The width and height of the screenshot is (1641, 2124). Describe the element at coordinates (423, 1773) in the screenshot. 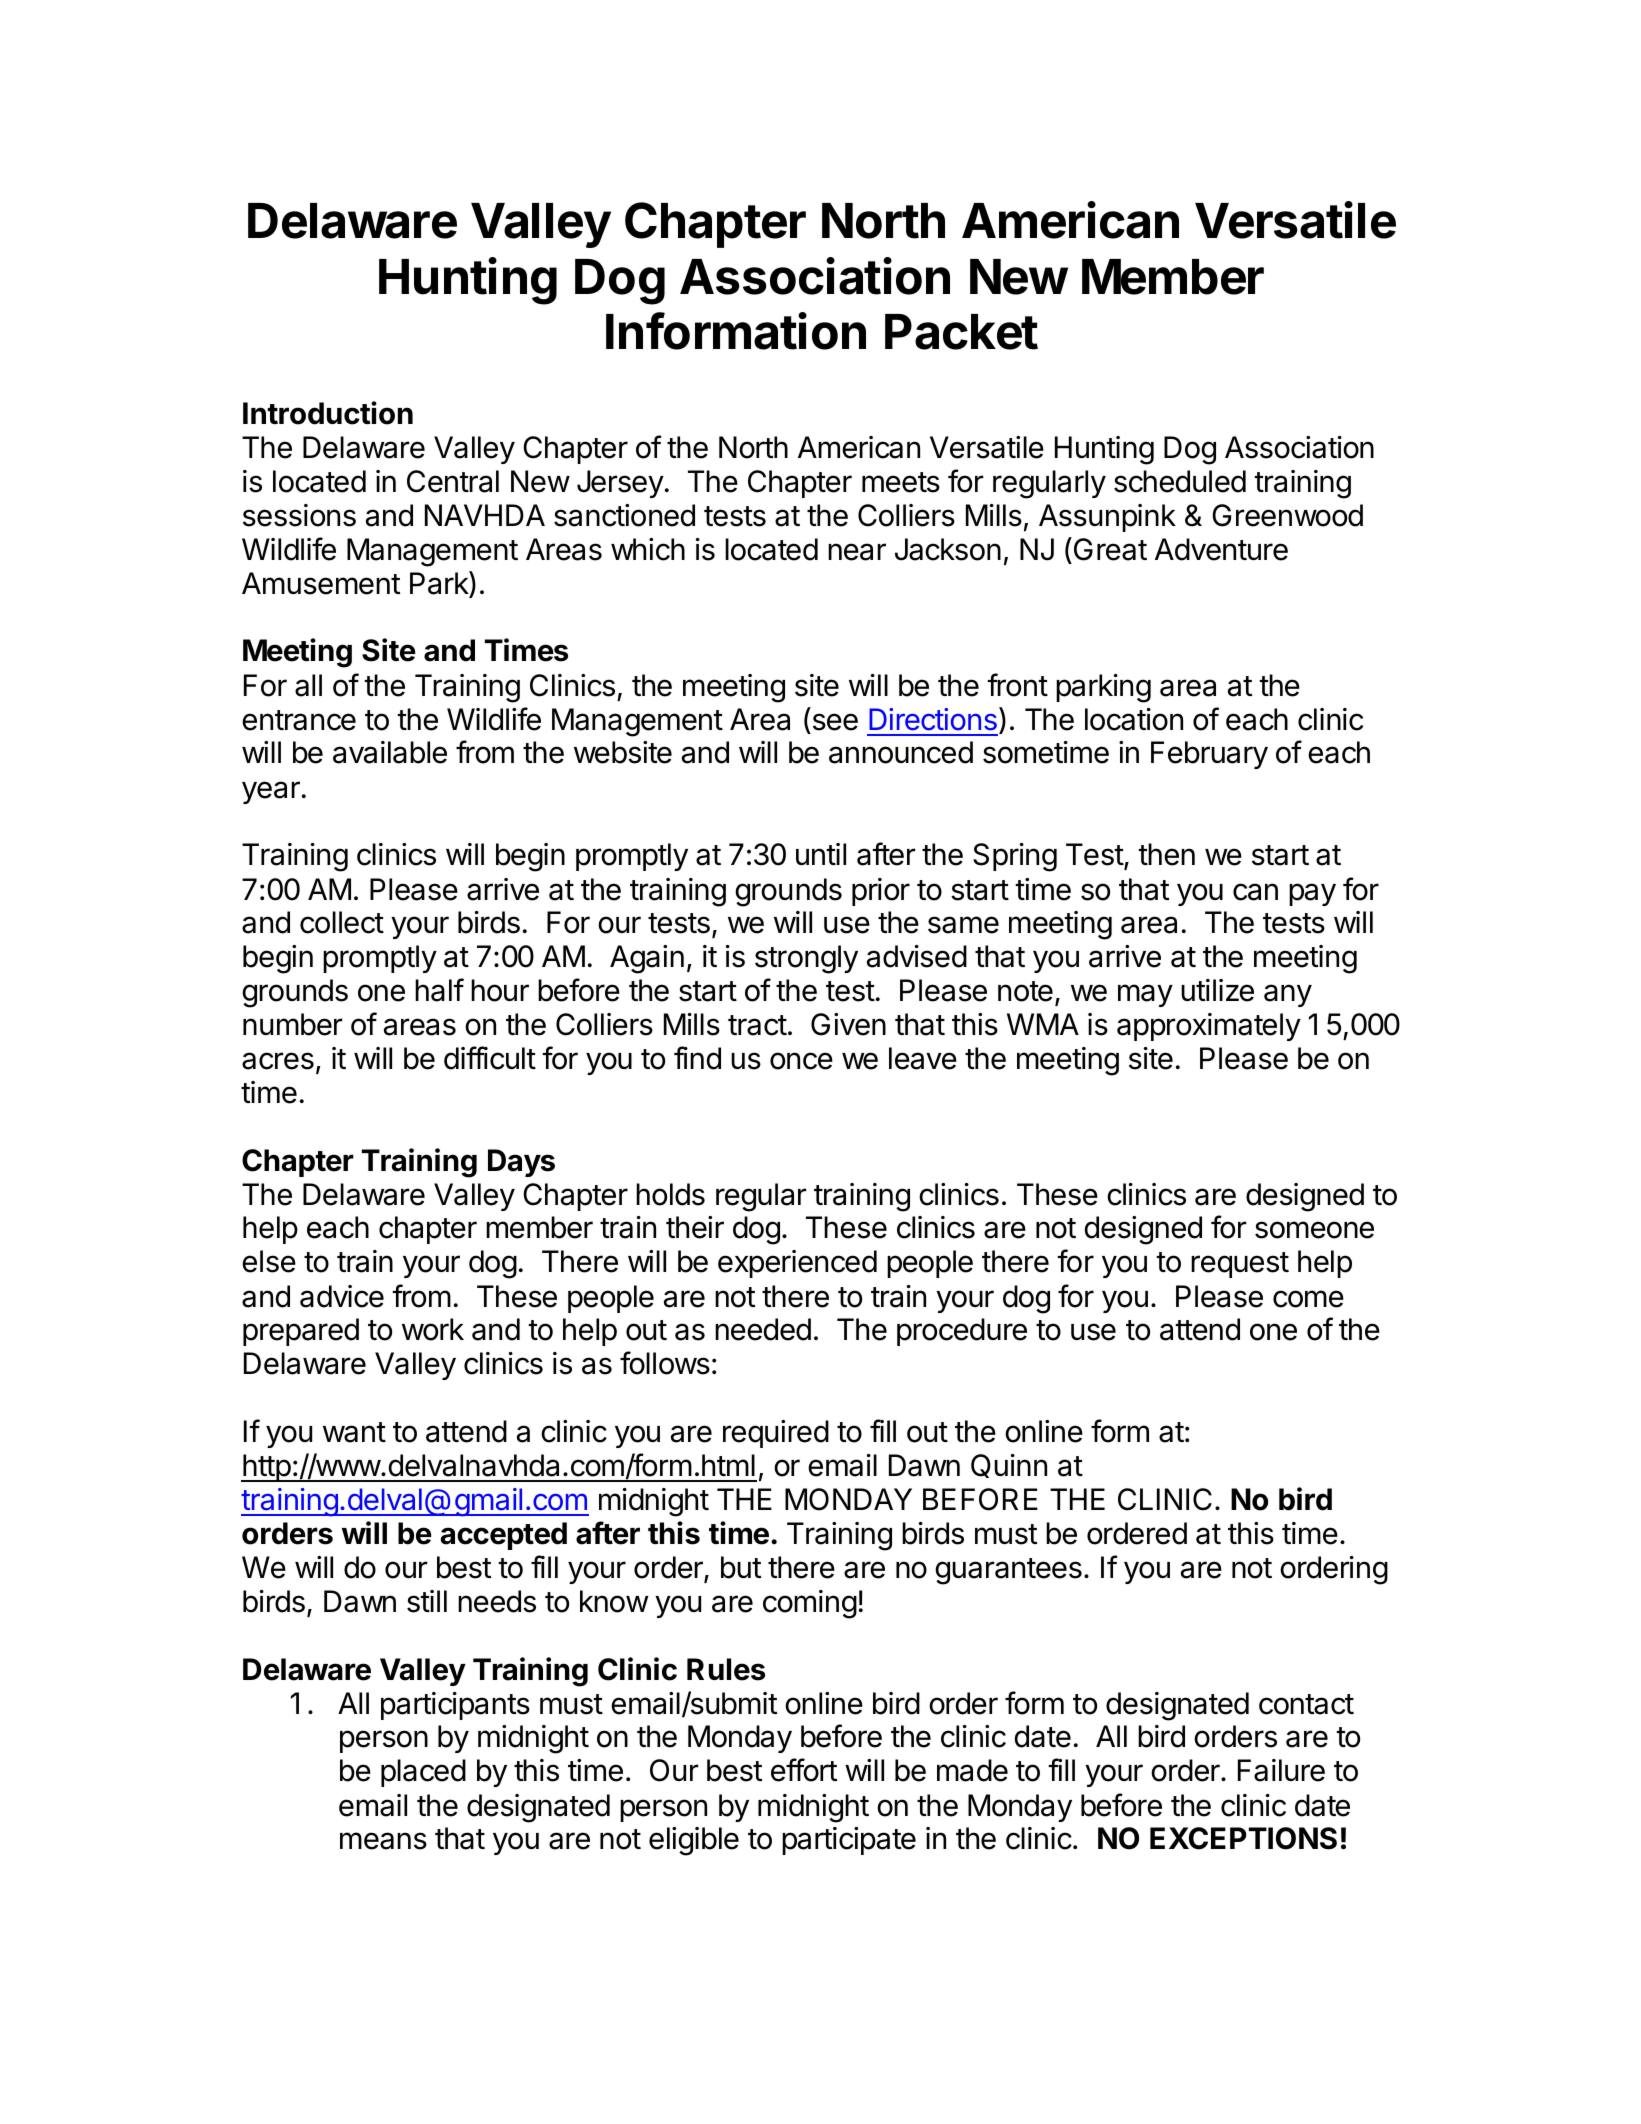

I see `placed` at that location.
